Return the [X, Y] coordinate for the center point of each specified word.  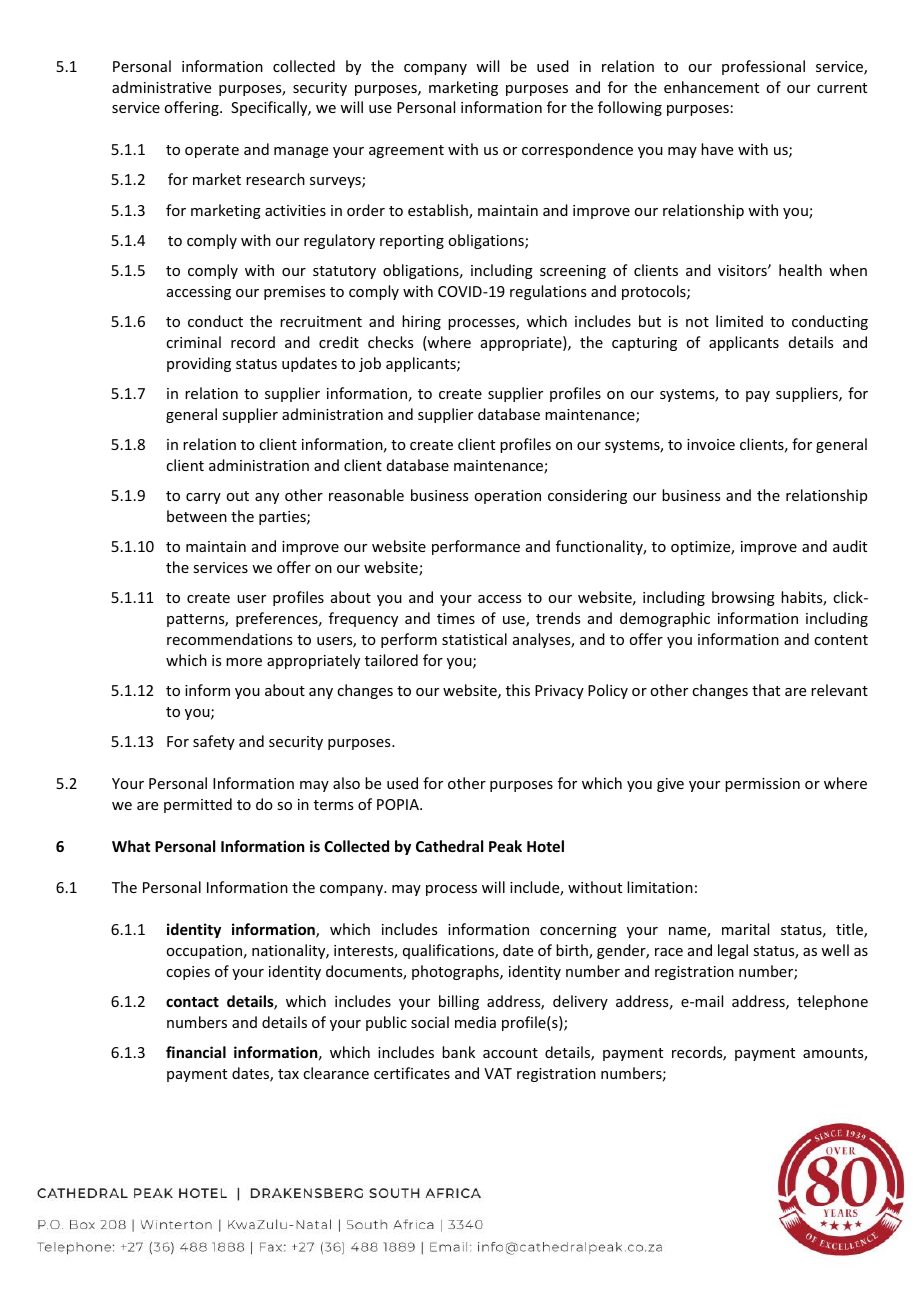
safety [214, 742]
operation [507, 497]
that [766, 690]
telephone [832, 1002]
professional [763, 67]
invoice [711, 444]
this [518, 690]
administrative [161, 87]
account [510, 1053]
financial [196, 1052]
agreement [406, 151]
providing [199, 364]
